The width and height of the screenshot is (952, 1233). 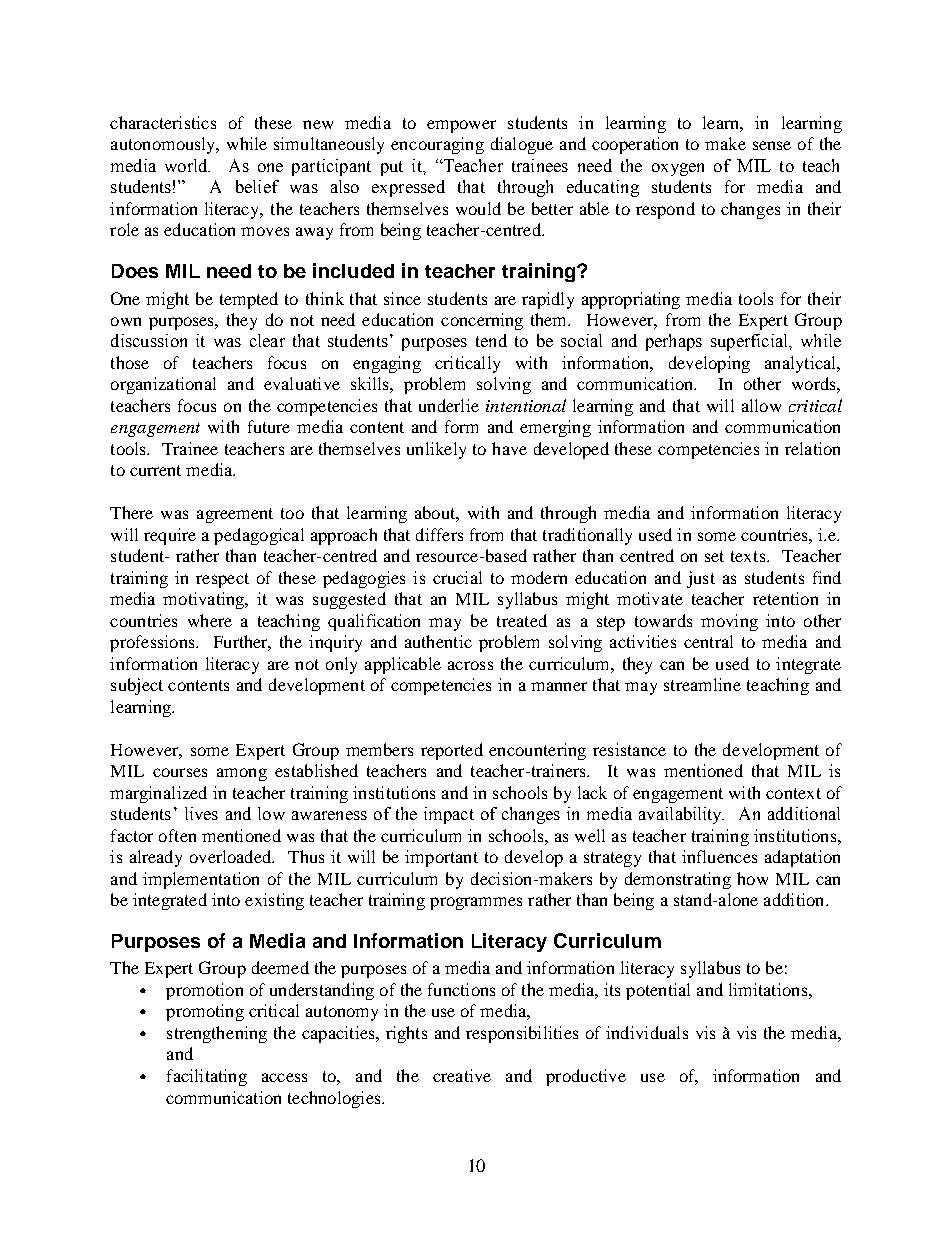 I want to click on individuals, so click(x=647, y=1032).
